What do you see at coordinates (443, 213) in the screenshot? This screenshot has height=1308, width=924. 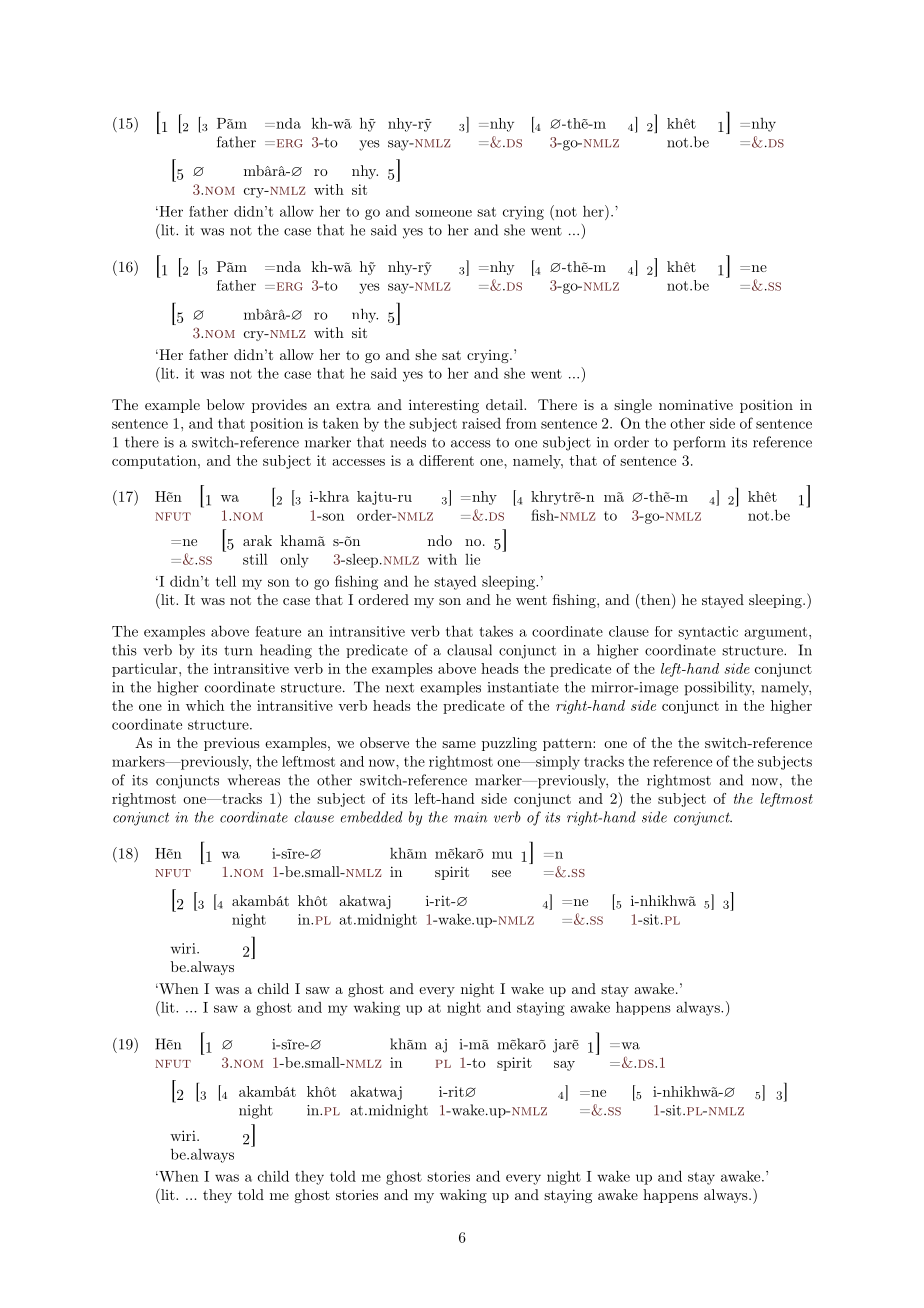 I see `someone` at bounding box center [443, 213].
